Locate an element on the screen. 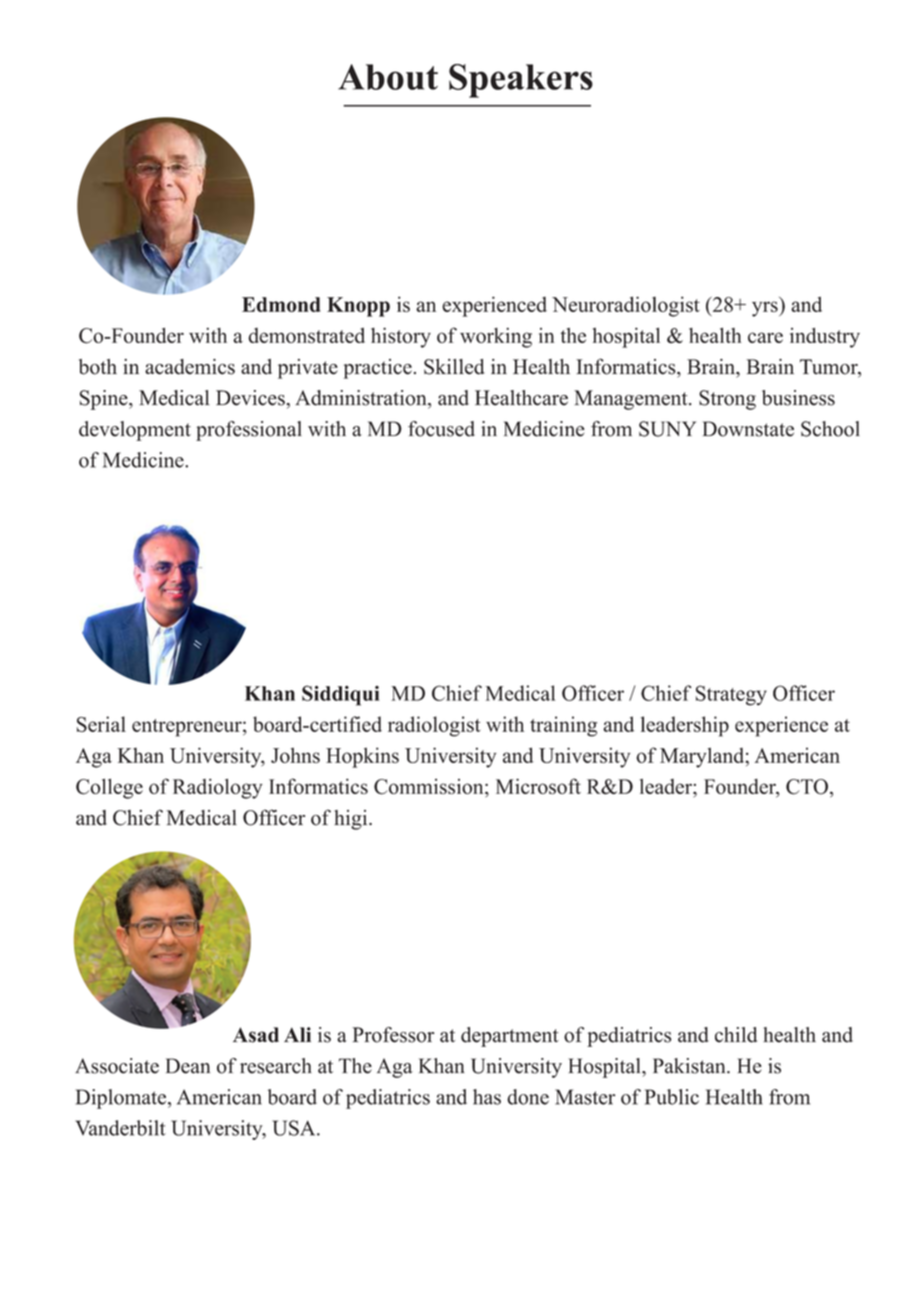  About is located at coordinates (388, 77).
